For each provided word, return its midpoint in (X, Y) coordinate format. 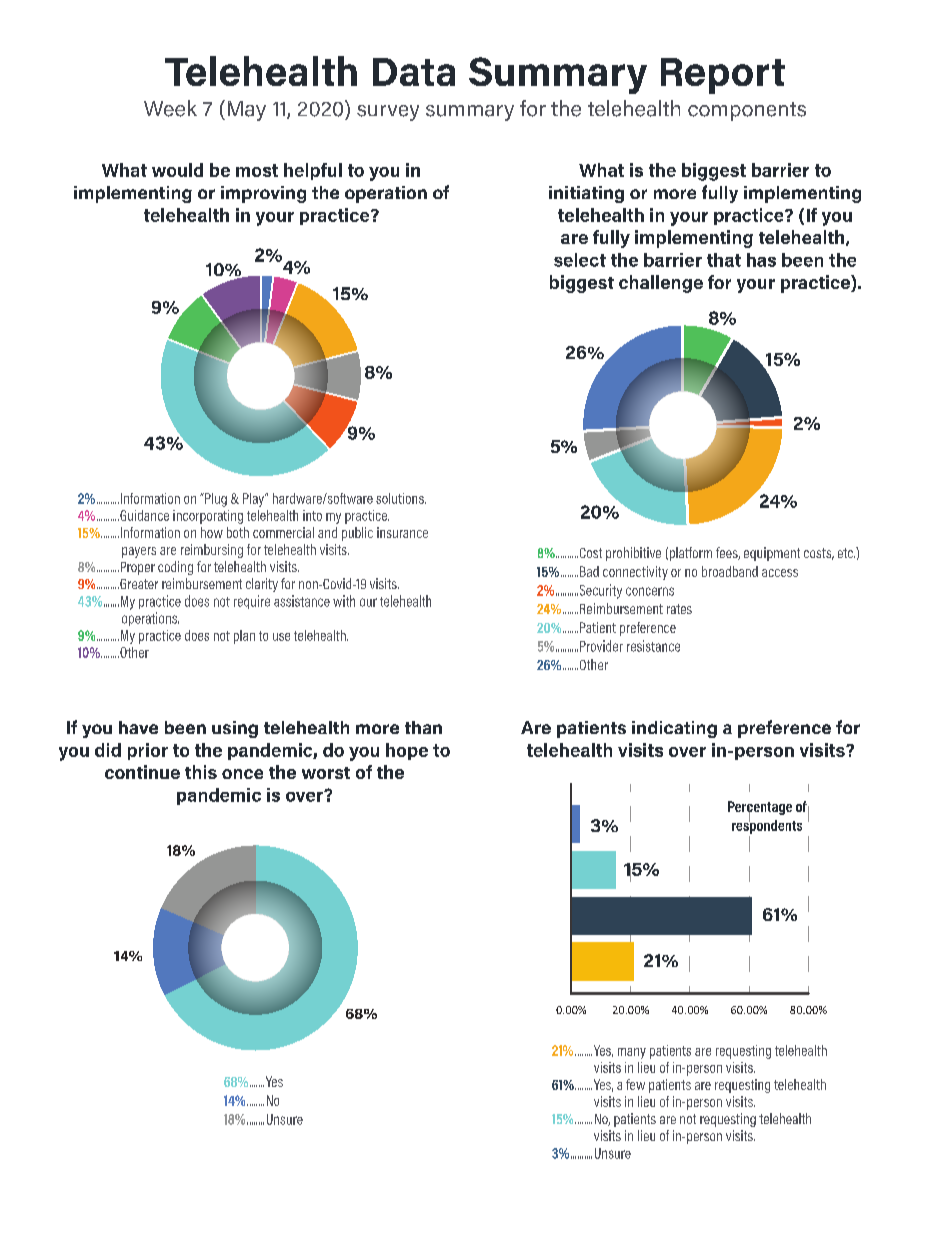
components (747, 111)
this (201, 772)
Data (414, 72)
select (580, 260)
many (632, 1053)
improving (263, 194)
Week (170, 108)
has (761, 260)
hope (407, 751)
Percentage (760, 809)
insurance (402, 532)
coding (175, 568)
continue (142, 772)
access (780, 573)
